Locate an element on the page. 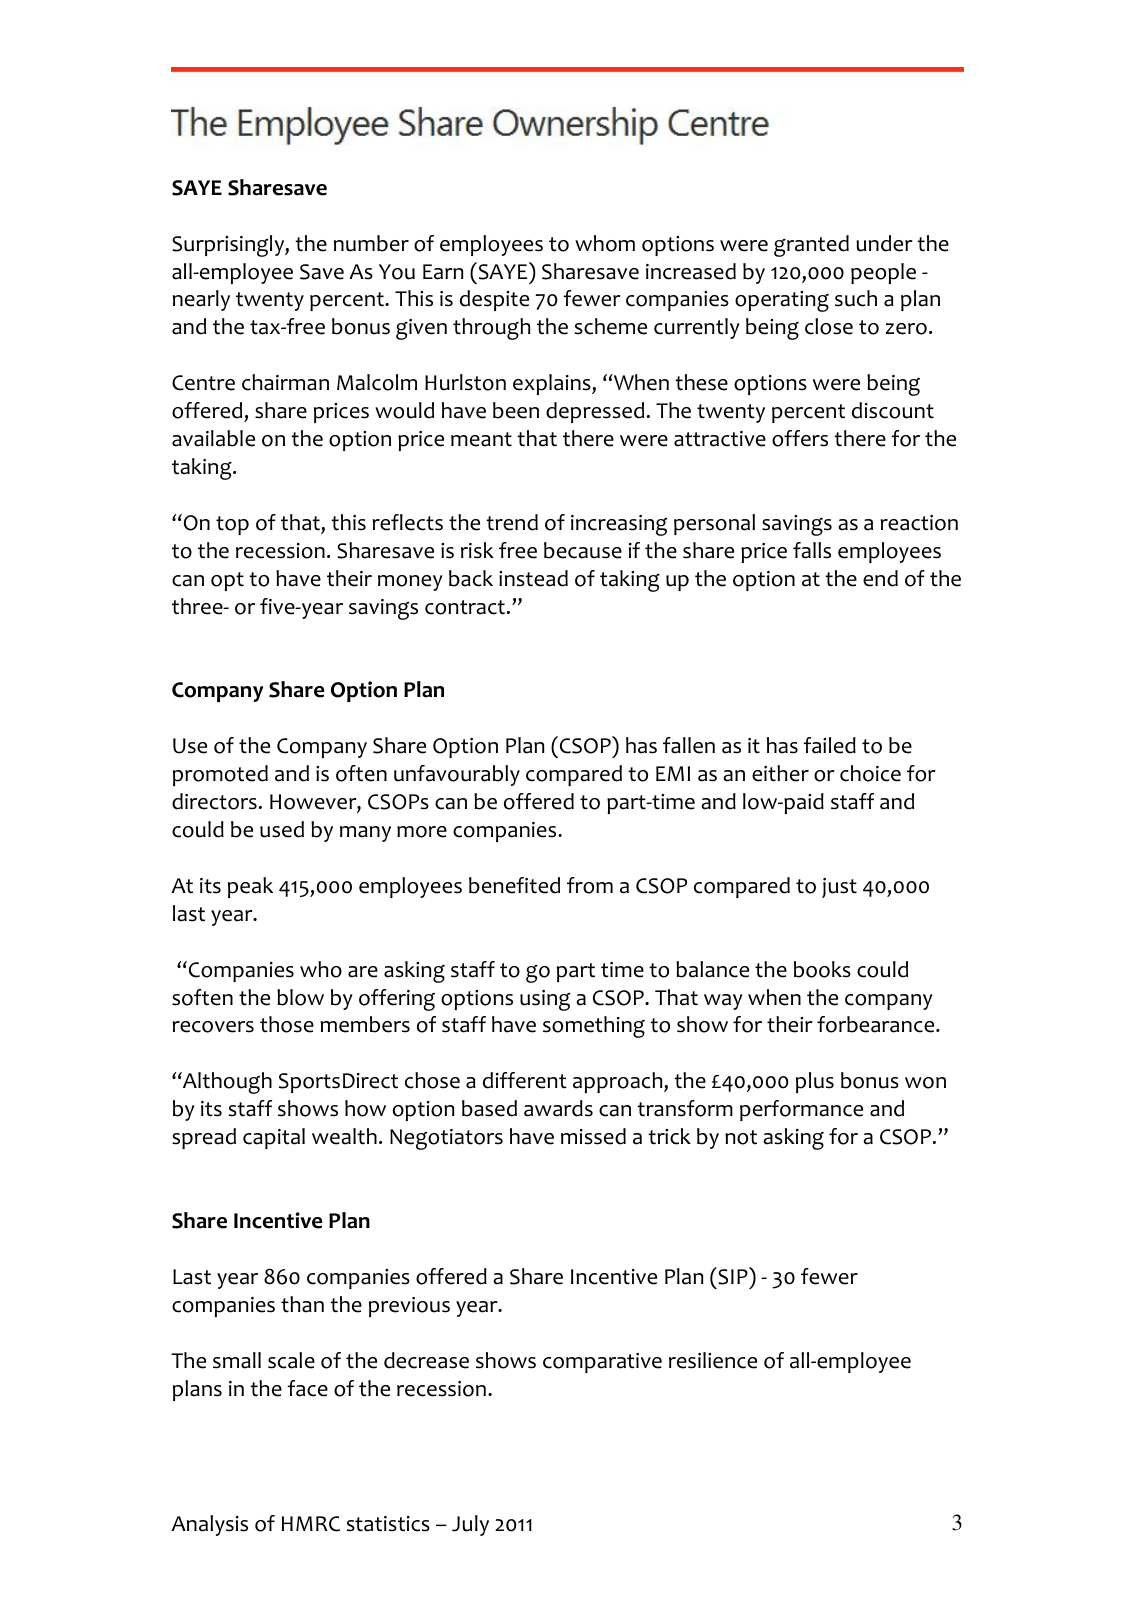 The height and width of the image is (1605, 1134). such is located at coordinates (856, 298).
